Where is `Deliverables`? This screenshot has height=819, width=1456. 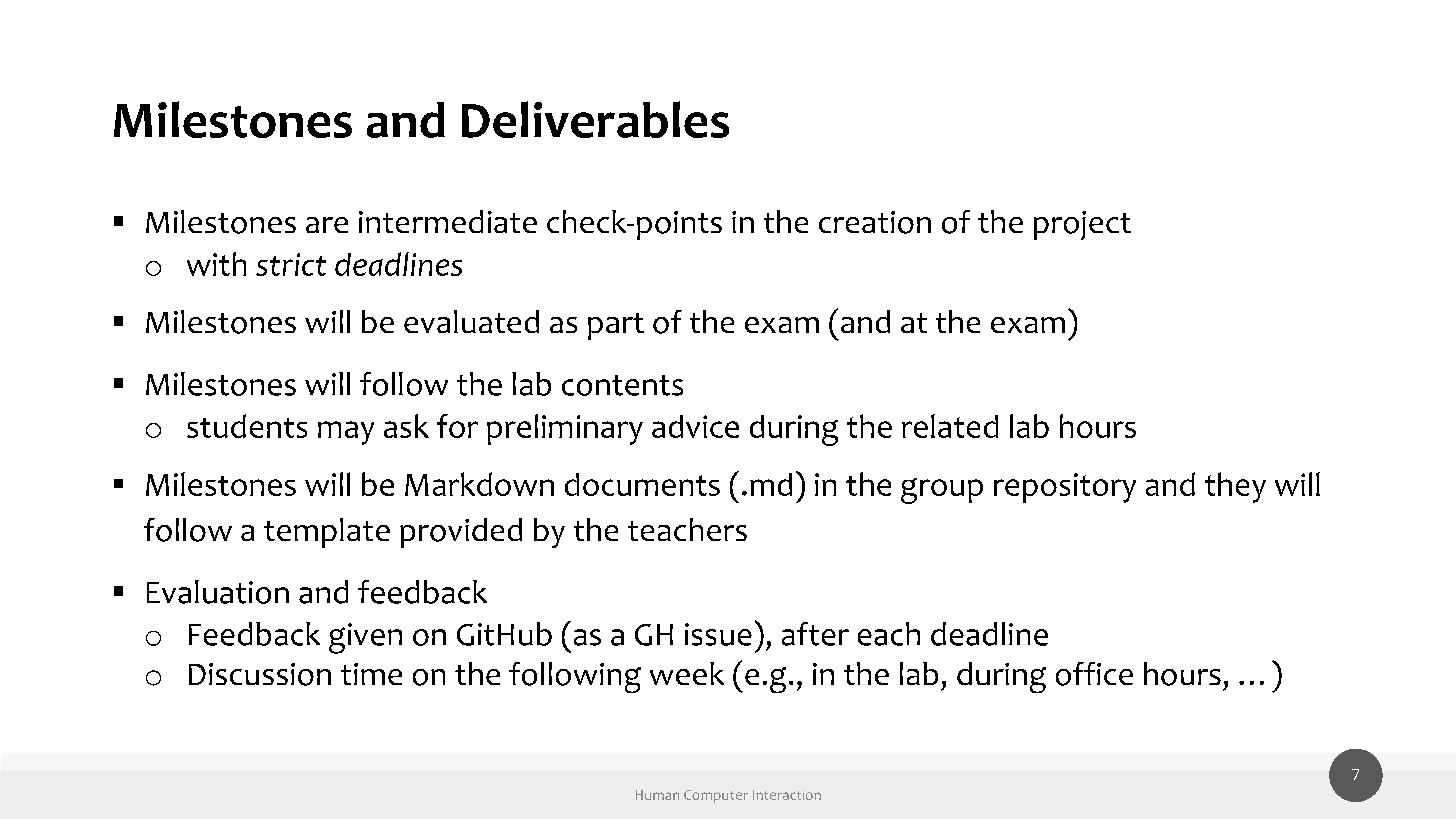 Deliverables is located at coordinates (595, 119).
